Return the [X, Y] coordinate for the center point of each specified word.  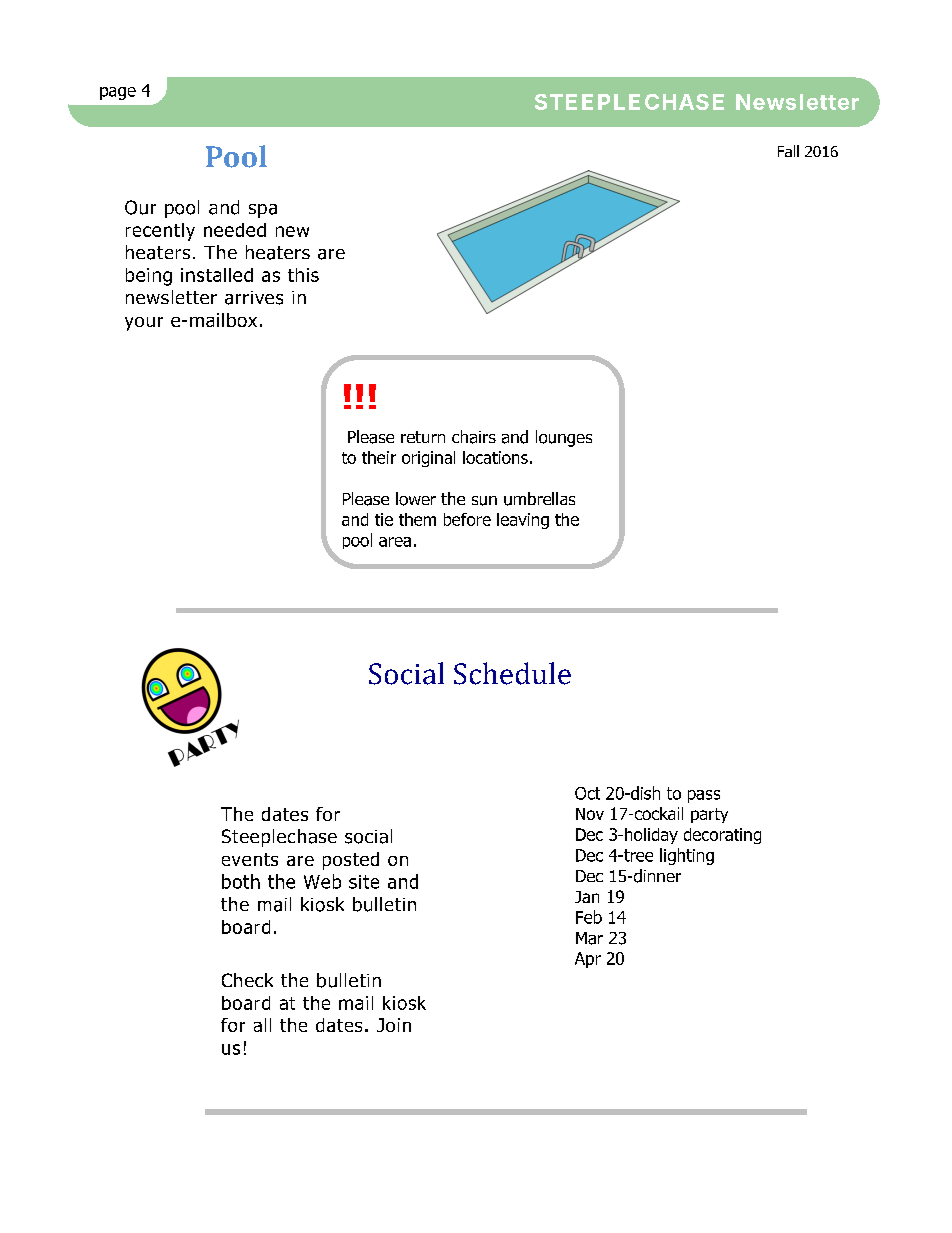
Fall [788, 151]
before [467, 519]
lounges [564, 438]
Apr [588, 960]
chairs [474, 437]
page [118, 93]
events [250, 859]
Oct [587, 793]
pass [704, 796]
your [144, 324]
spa [263, 211]
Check [247, 980]
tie [384, 519]
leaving [523, 521]
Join [394, 1025]
